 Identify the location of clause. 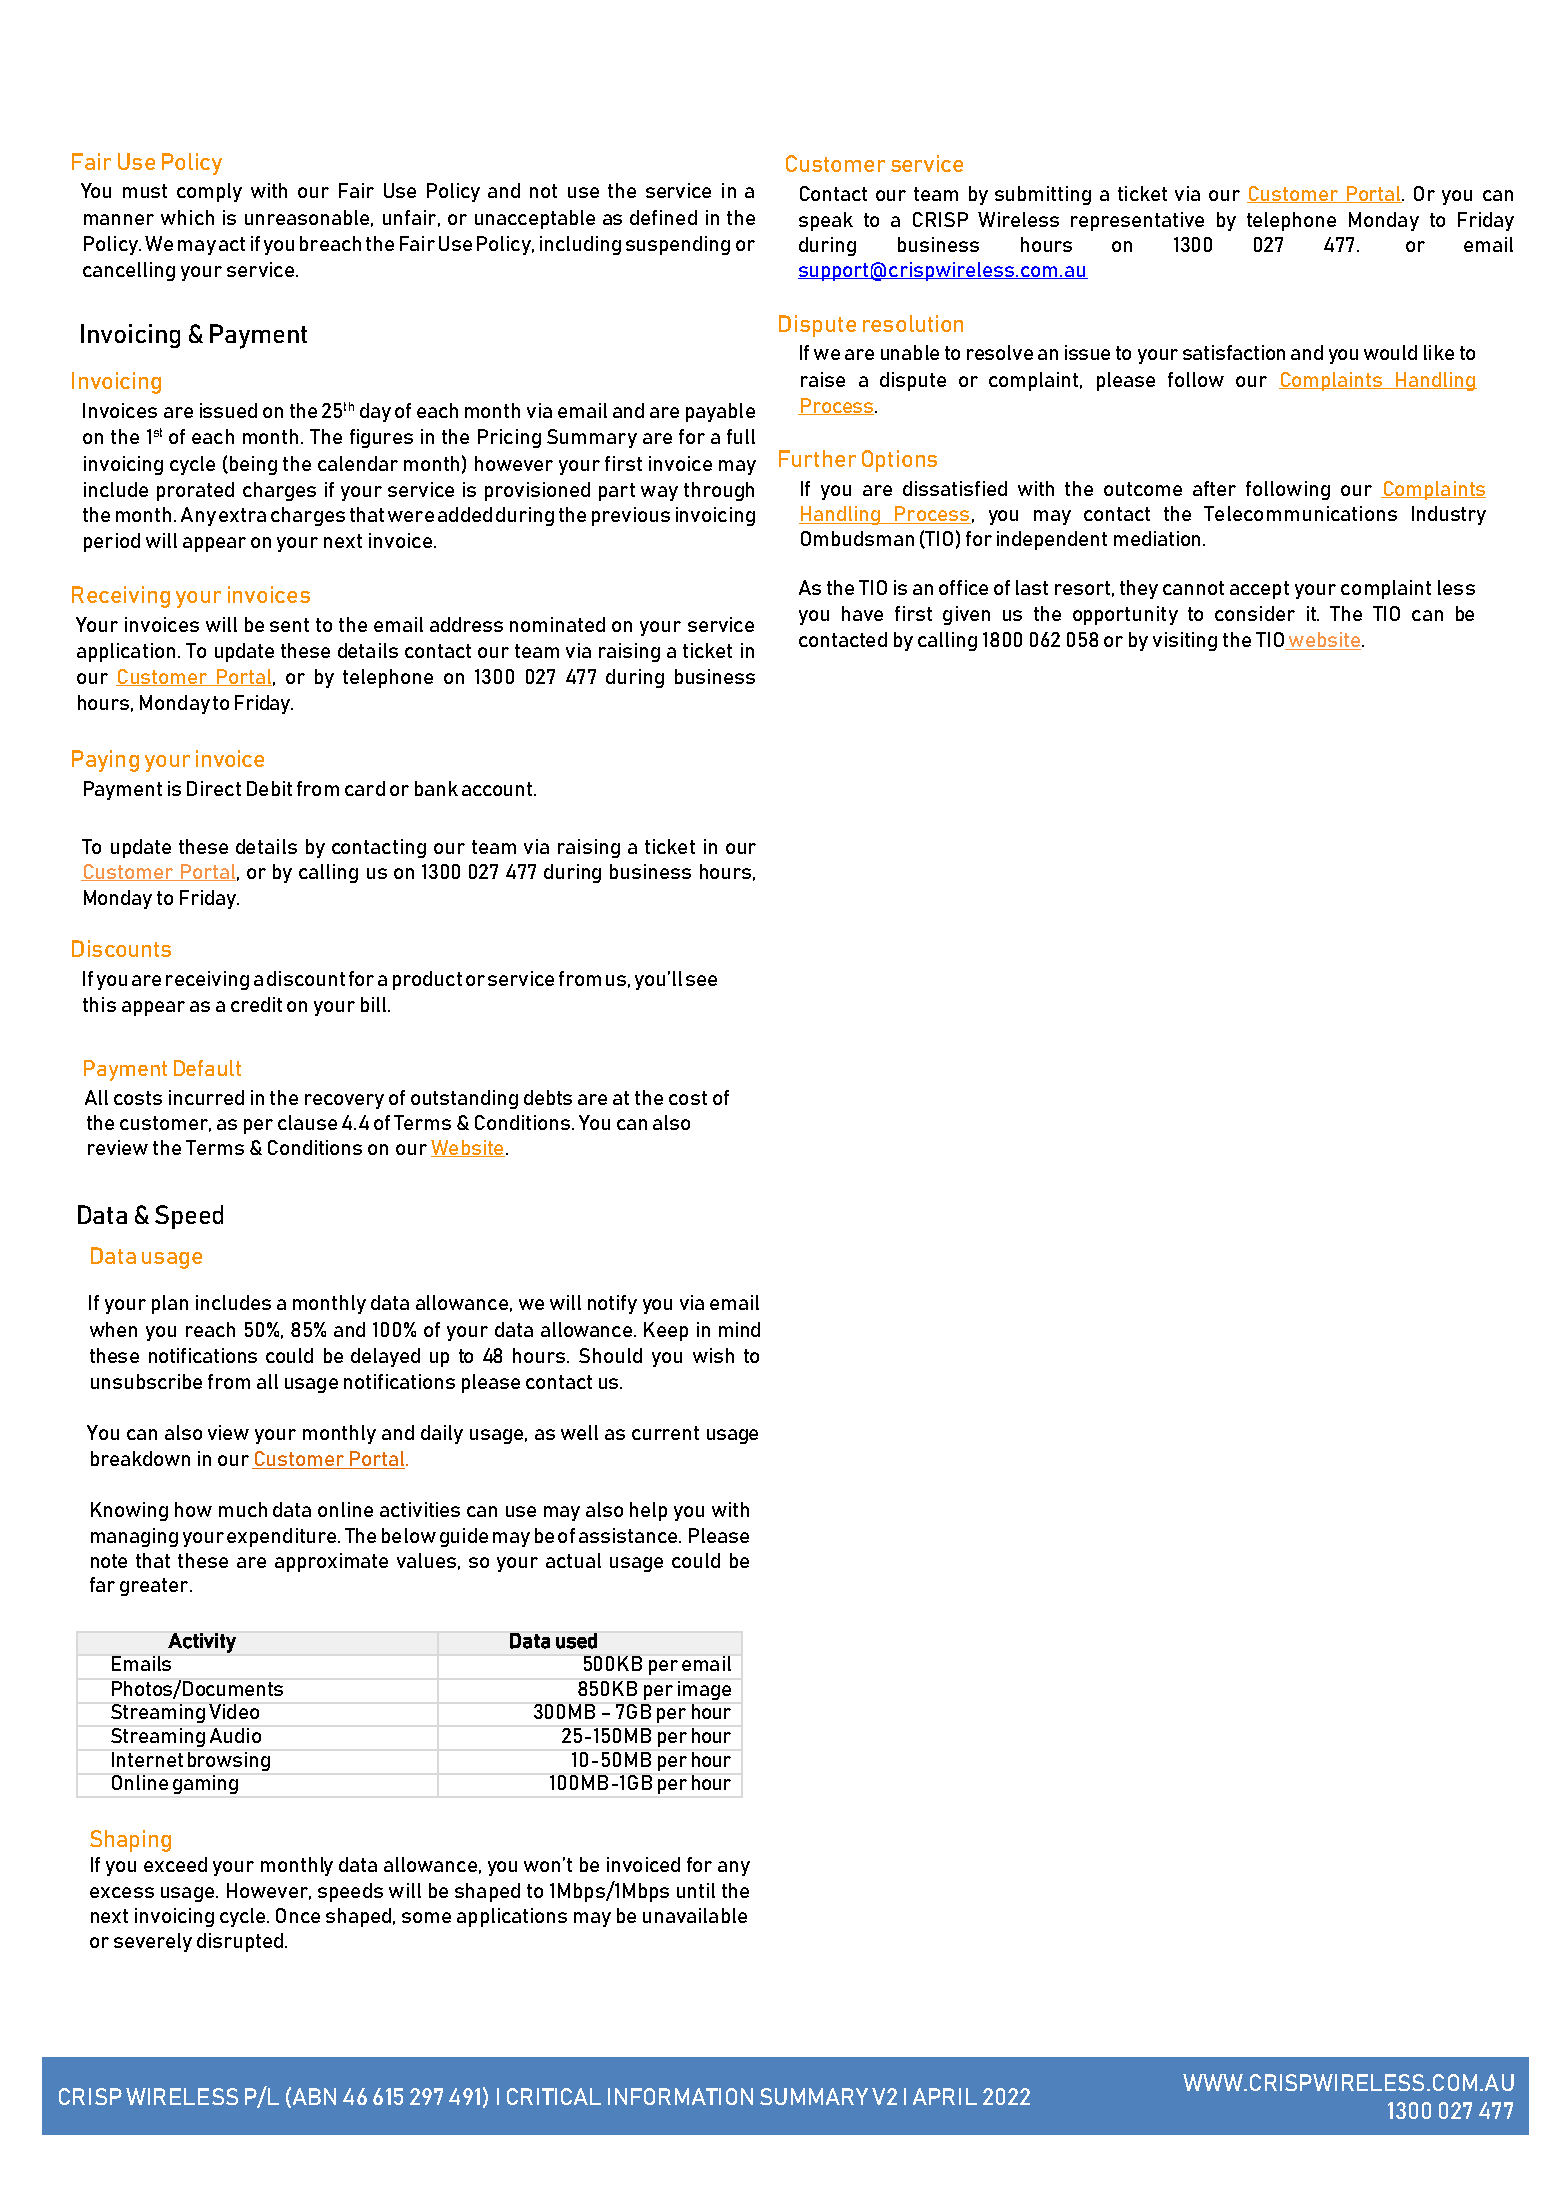
(307, 1122).
